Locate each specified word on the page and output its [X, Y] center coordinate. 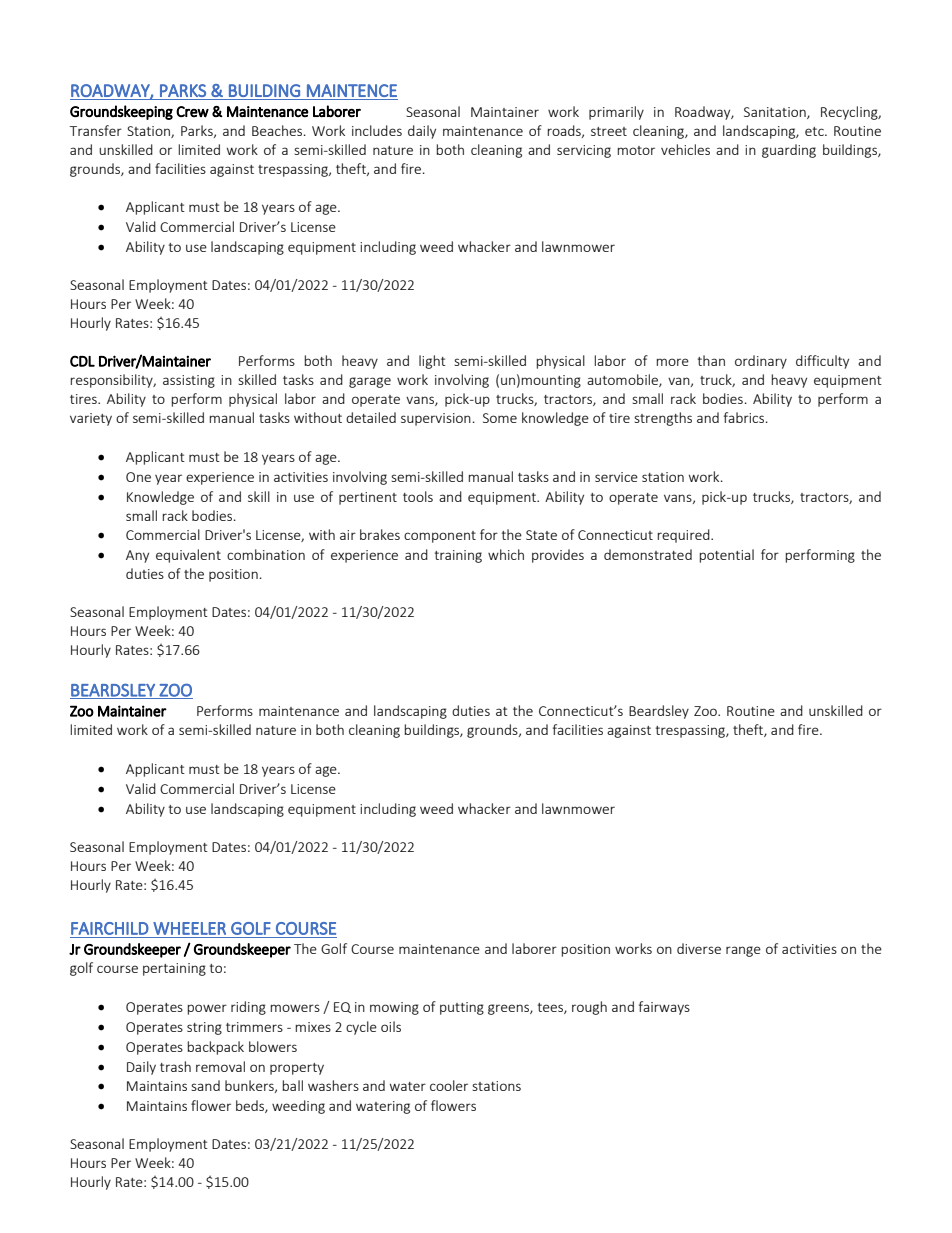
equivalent [188, 556]
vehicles [685, 149]
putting [462, 1008]
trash [175, 1066]
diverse [699, 948]
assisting [189, 381]
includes [377, 130]
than [711, 360]
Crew [192, 112]
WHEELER [189, 928]
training [458, 556]
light [432, 362]
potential [726, 556]
